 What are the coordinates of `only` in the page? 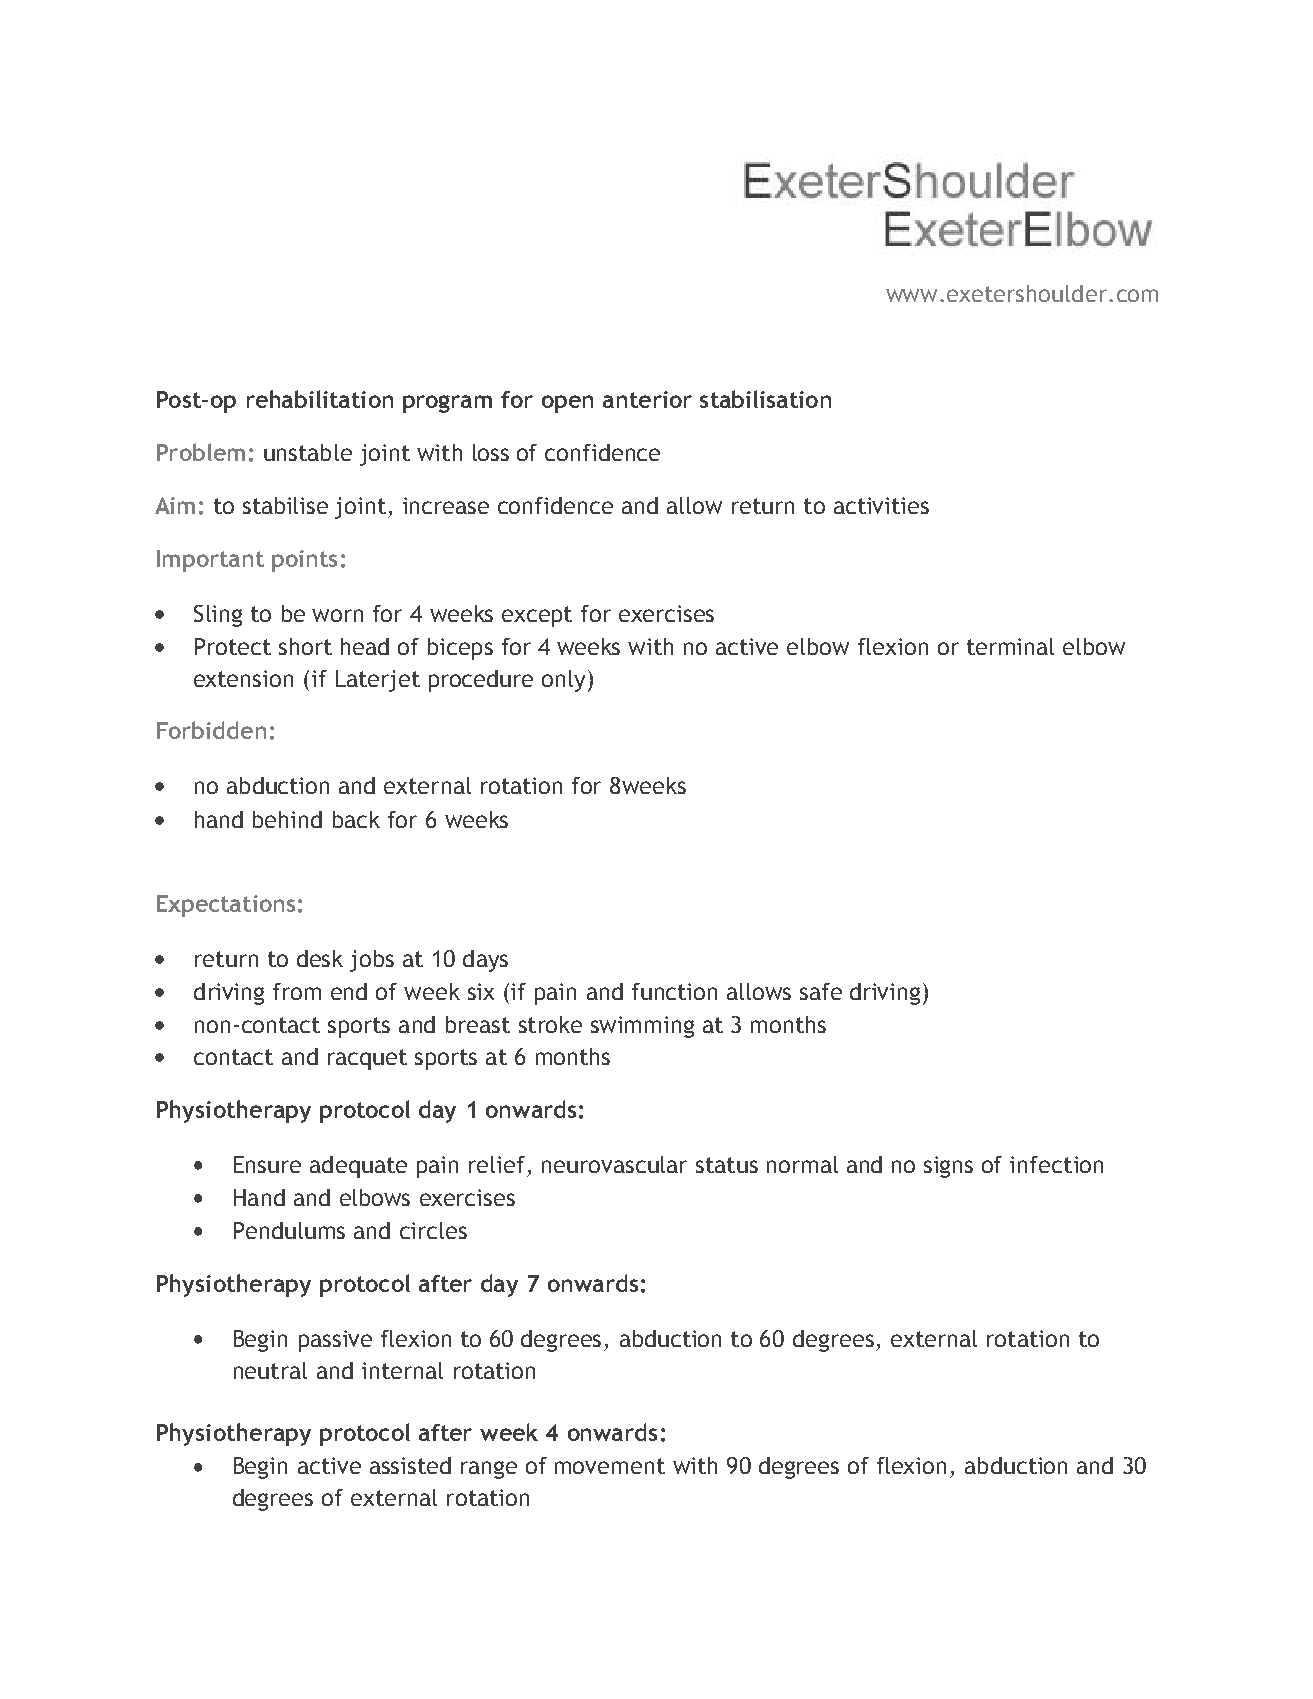 It's located at (563, 681).
